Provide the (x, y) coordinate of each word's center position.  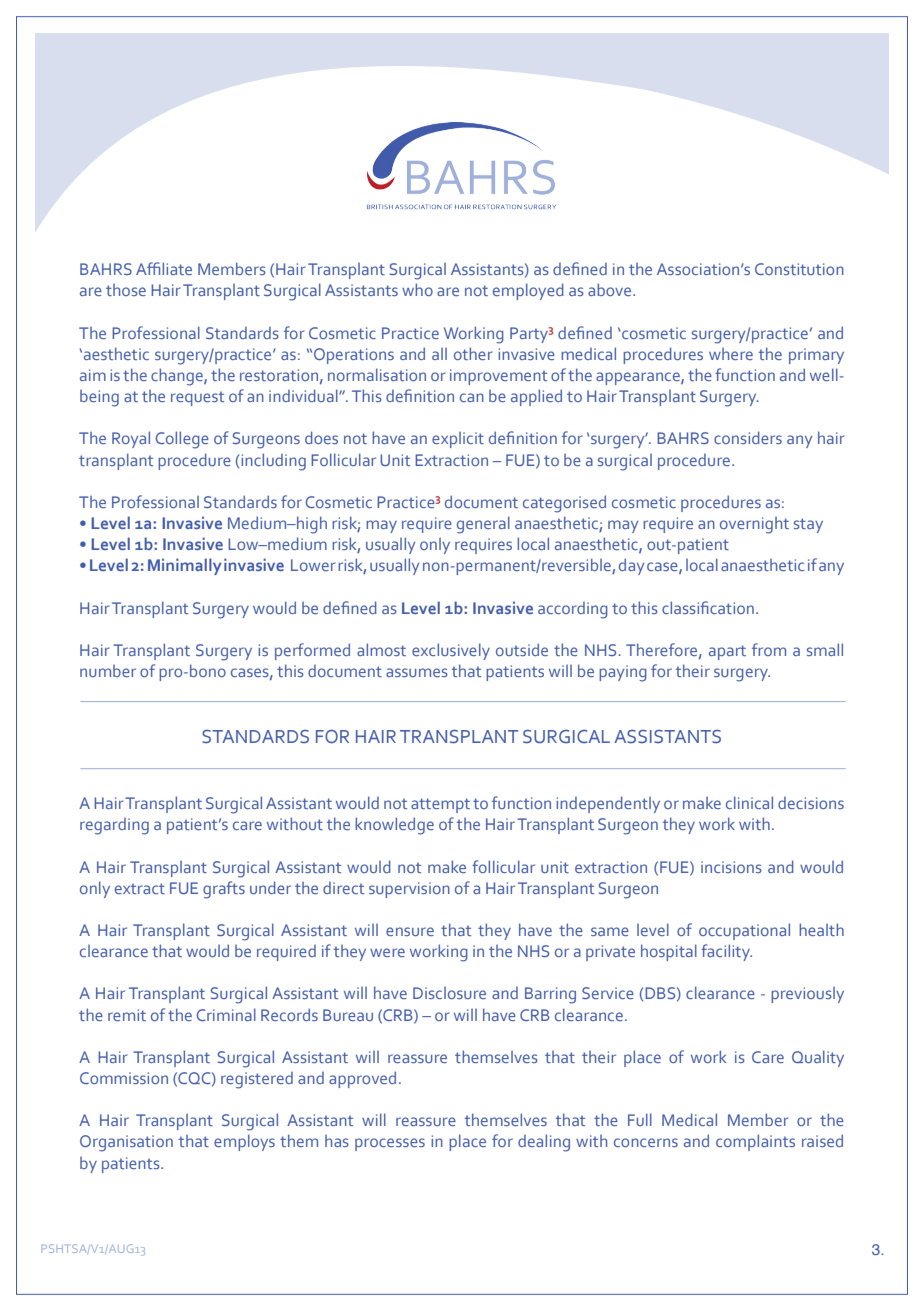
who (417, 289)
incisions (731, 867)
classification (708, 607)
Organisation (126, 1143)
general (483, 525)
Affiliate (164, 268)
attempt (440, 805)
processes (390, 1144)
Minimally (185, 566)
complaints (755, 1142)
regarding (114, 826)
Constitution (799, 269)
